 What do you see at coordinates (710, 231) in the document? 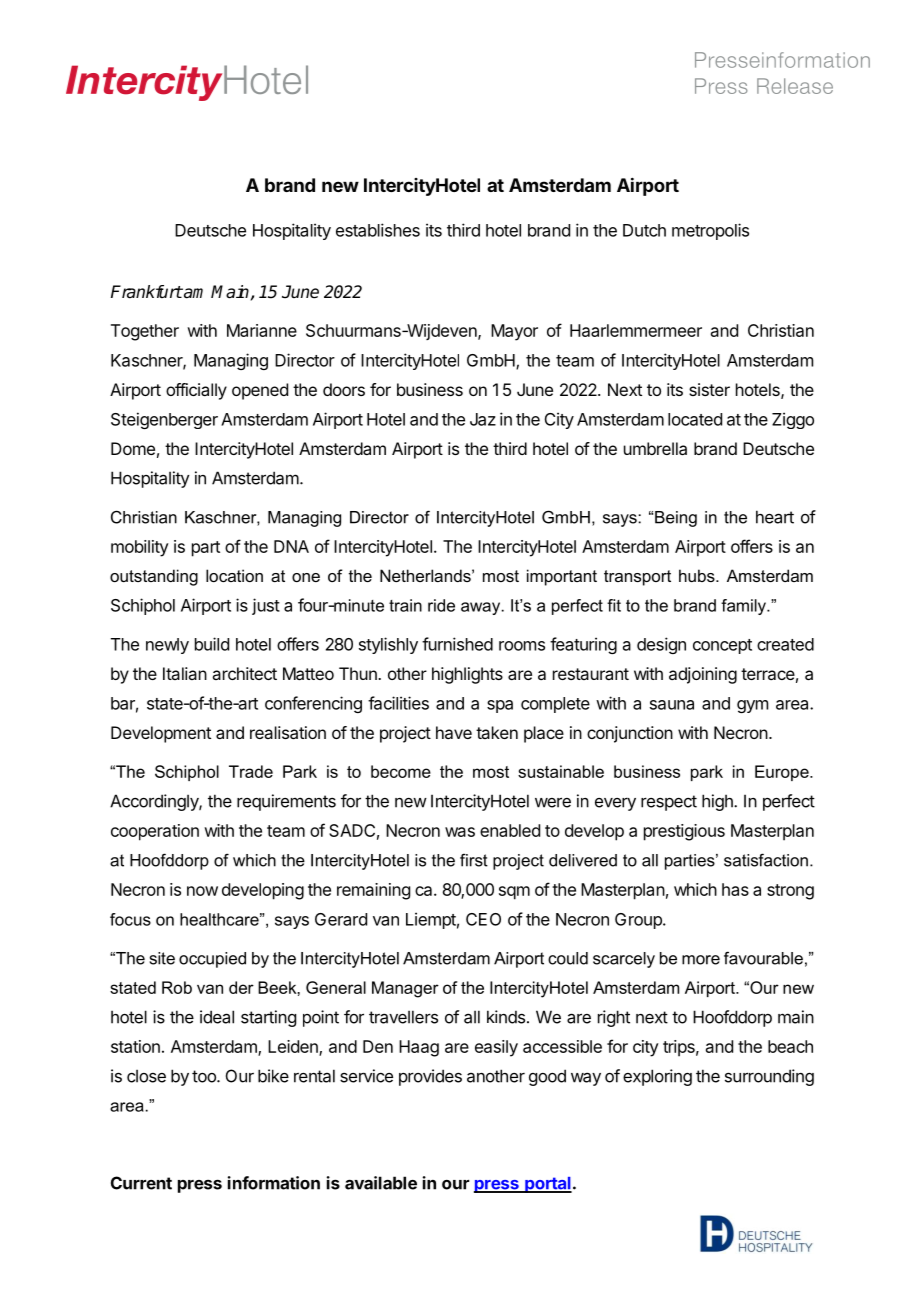
I see `metropolis` at bounding box center [710, 231].
